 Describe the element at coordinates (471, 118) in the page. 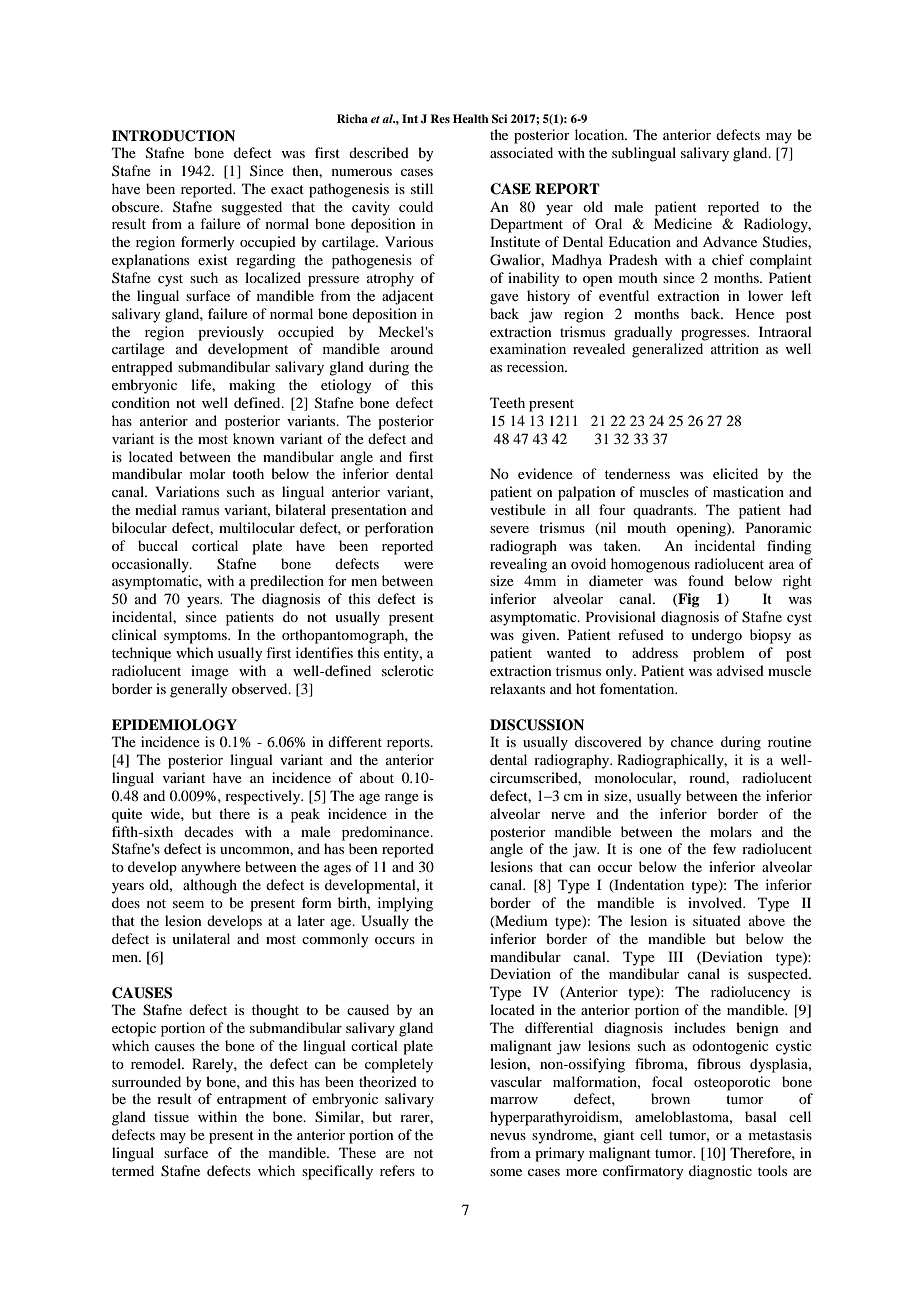

I see `Health` at that location.
